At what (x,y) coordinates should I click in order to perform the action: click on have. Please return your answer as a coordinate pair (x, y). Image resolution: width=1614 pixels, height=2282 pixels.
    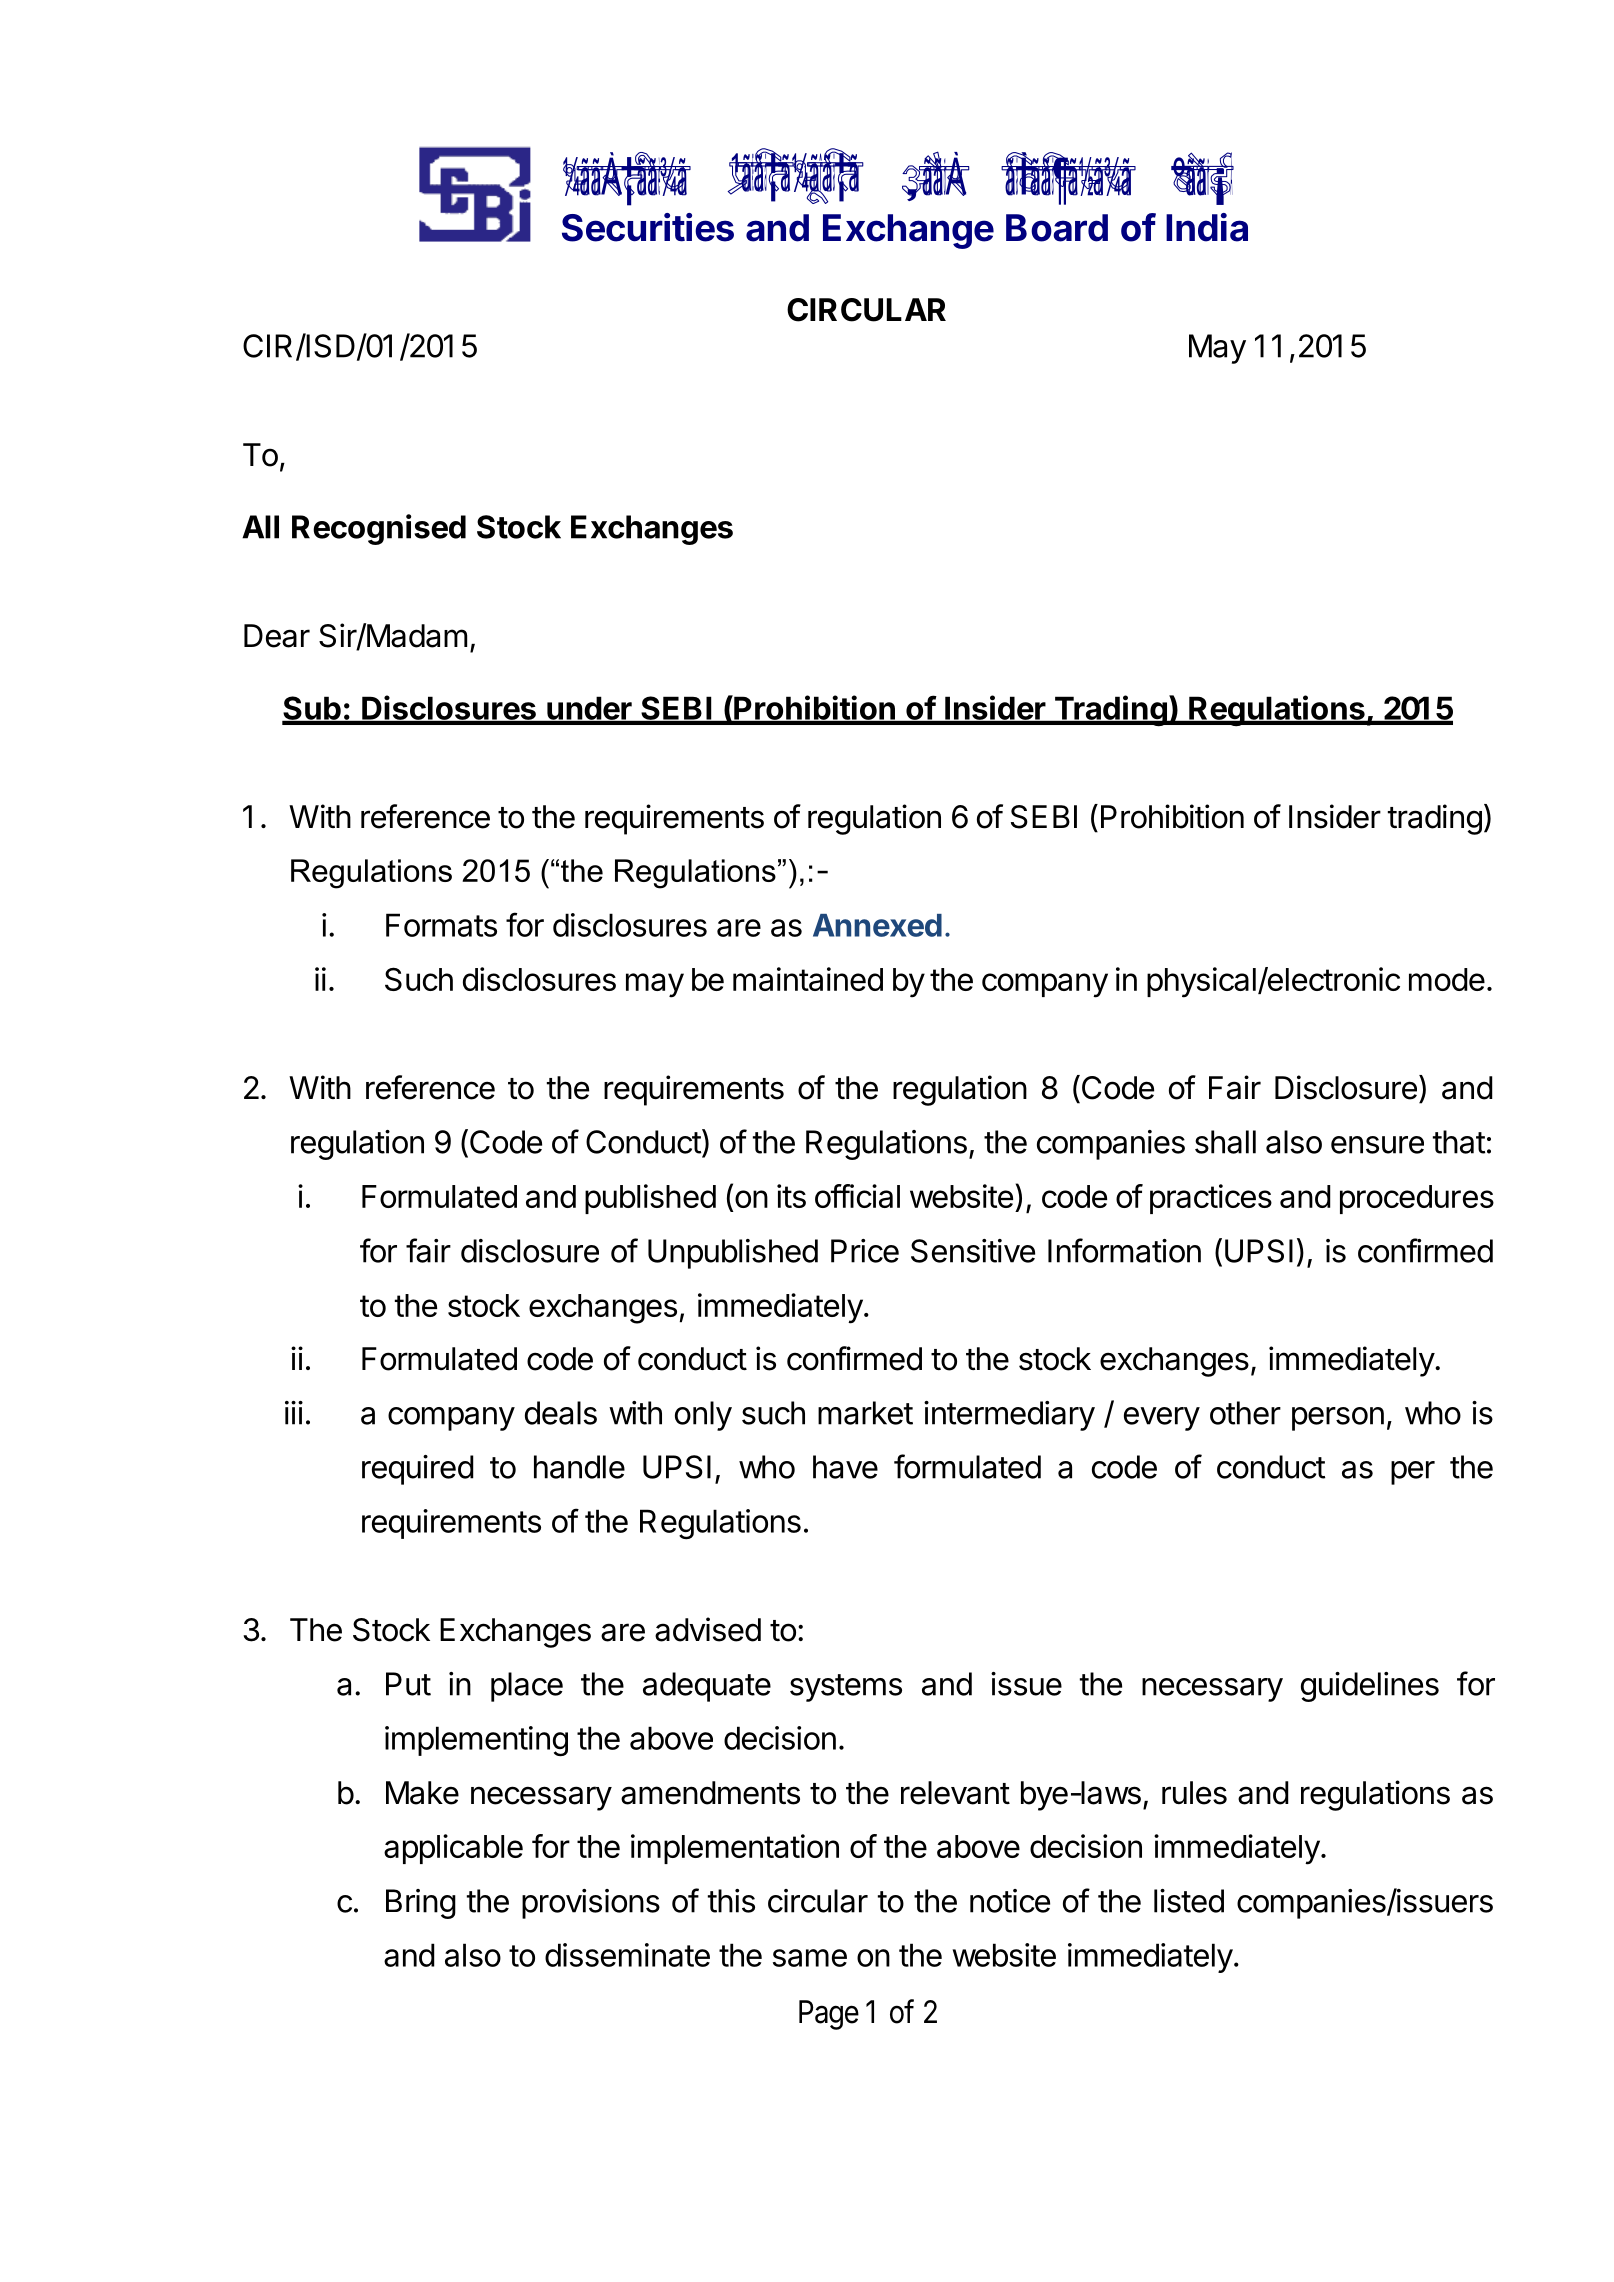
    Looking at the image, I should click on (845, 1467).
